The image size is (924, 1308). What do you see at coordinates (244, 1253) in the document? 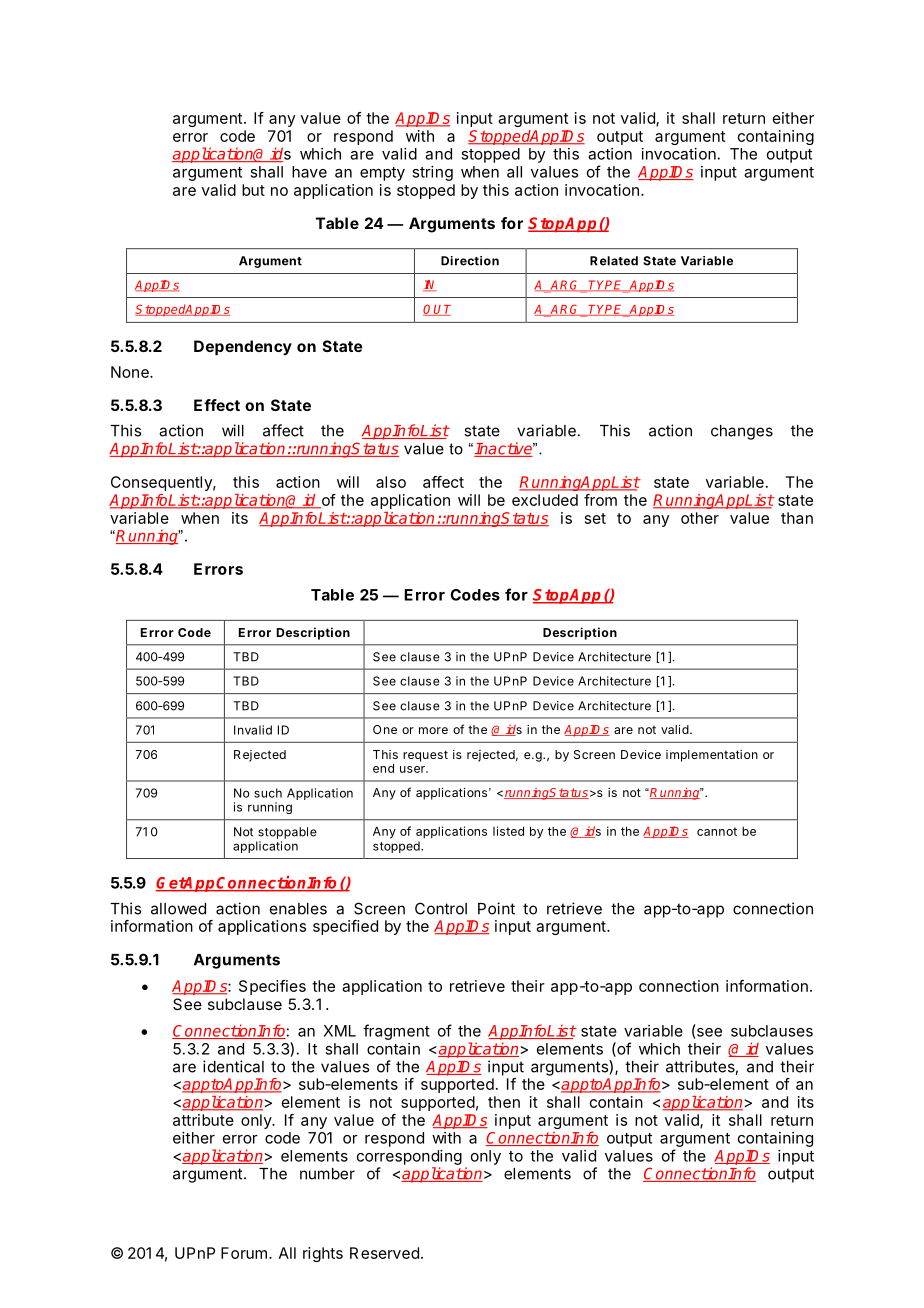
I see `Forum` at bounding box center [244, 1253].
